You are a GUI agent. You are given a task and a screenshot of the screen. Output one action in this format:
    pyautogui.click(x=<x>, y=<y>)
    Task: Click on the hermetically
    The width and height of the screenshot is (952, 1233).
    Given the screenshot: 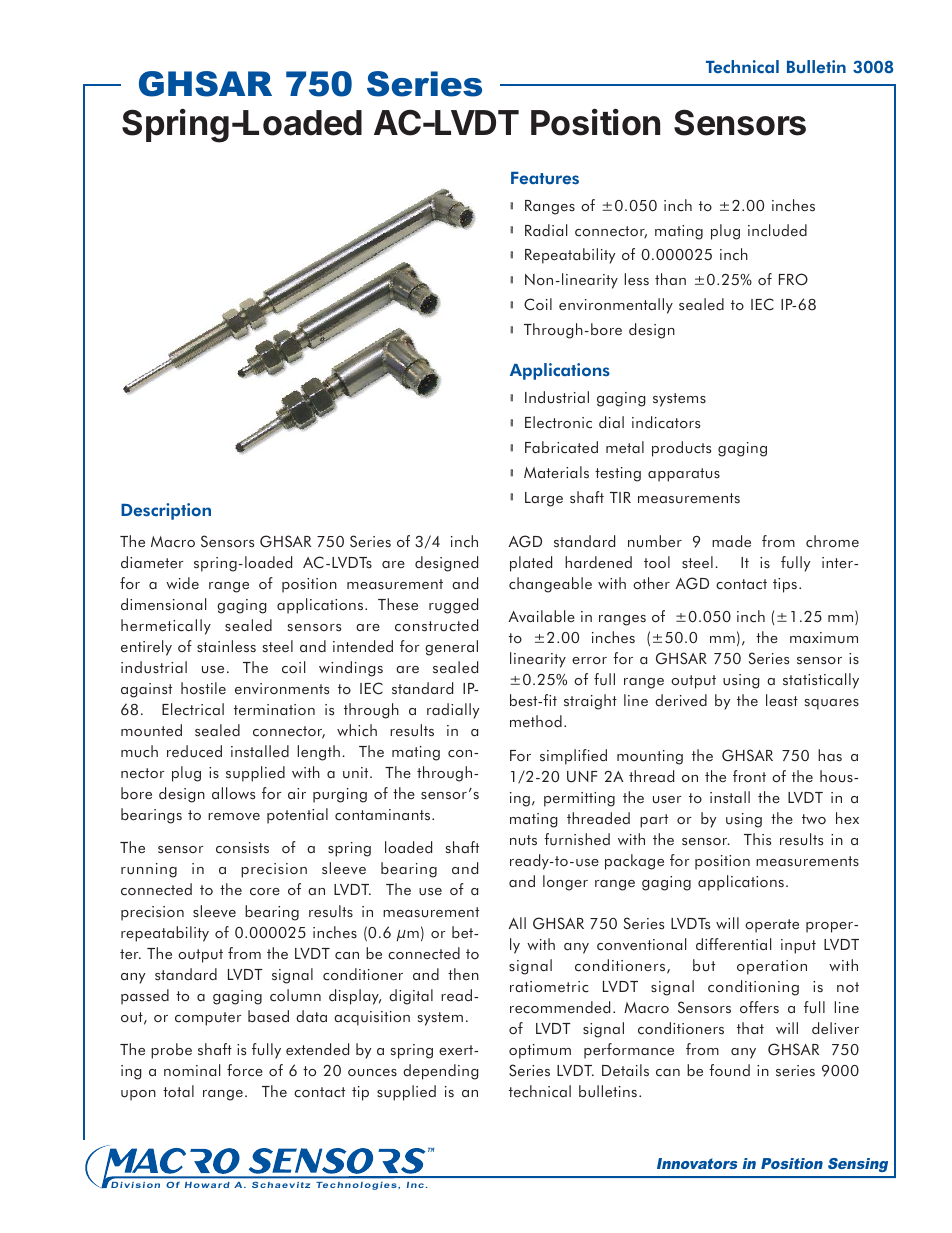 What is the action you would take?
    pyautogui.click(x=166, y=627)
